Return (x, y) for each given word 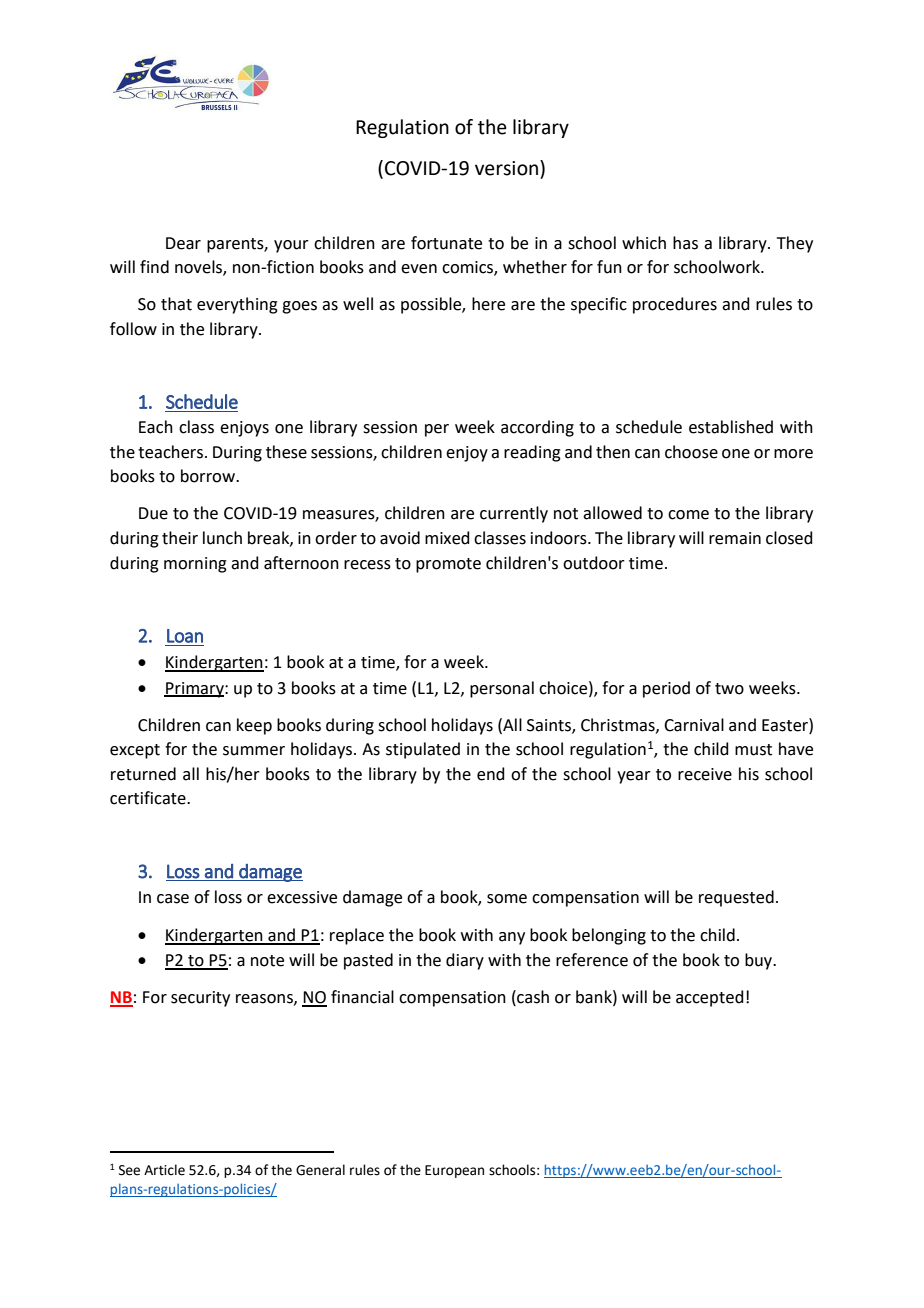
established (731, 427)
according (537, 428)
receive (705, 774)
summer (254, 751)
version (508, 168)
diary (465, 961)
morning (195, 565)
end (491, 774)
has (685, 243)
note (267, 961)
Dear (183, 243)
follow (133, 329)
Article (164, 1170)
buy (760, 961)
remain (735, 538)
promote (448, 565)
